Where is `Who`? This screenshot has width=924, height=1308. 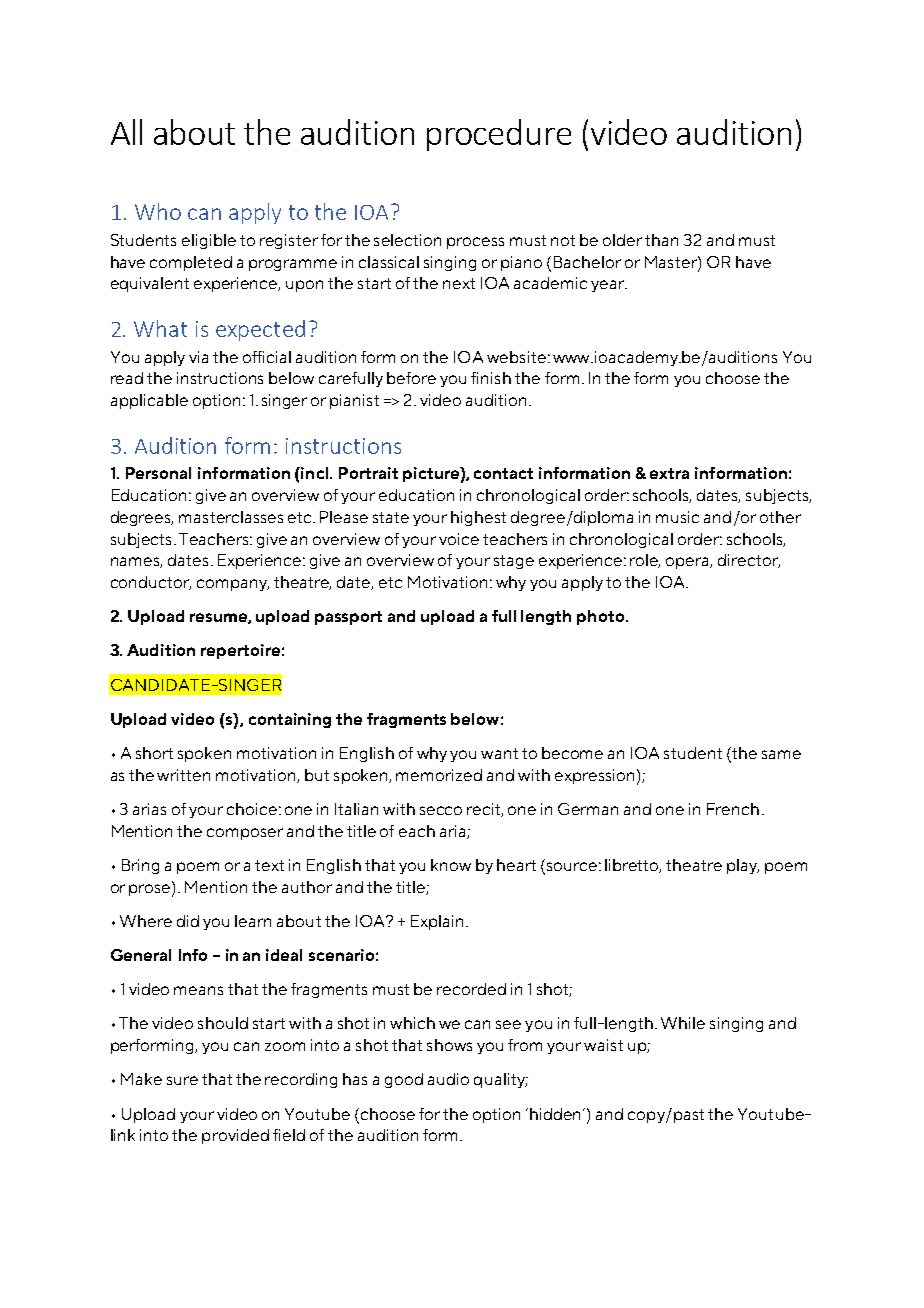
Who is located at coordinates (158, 211).
